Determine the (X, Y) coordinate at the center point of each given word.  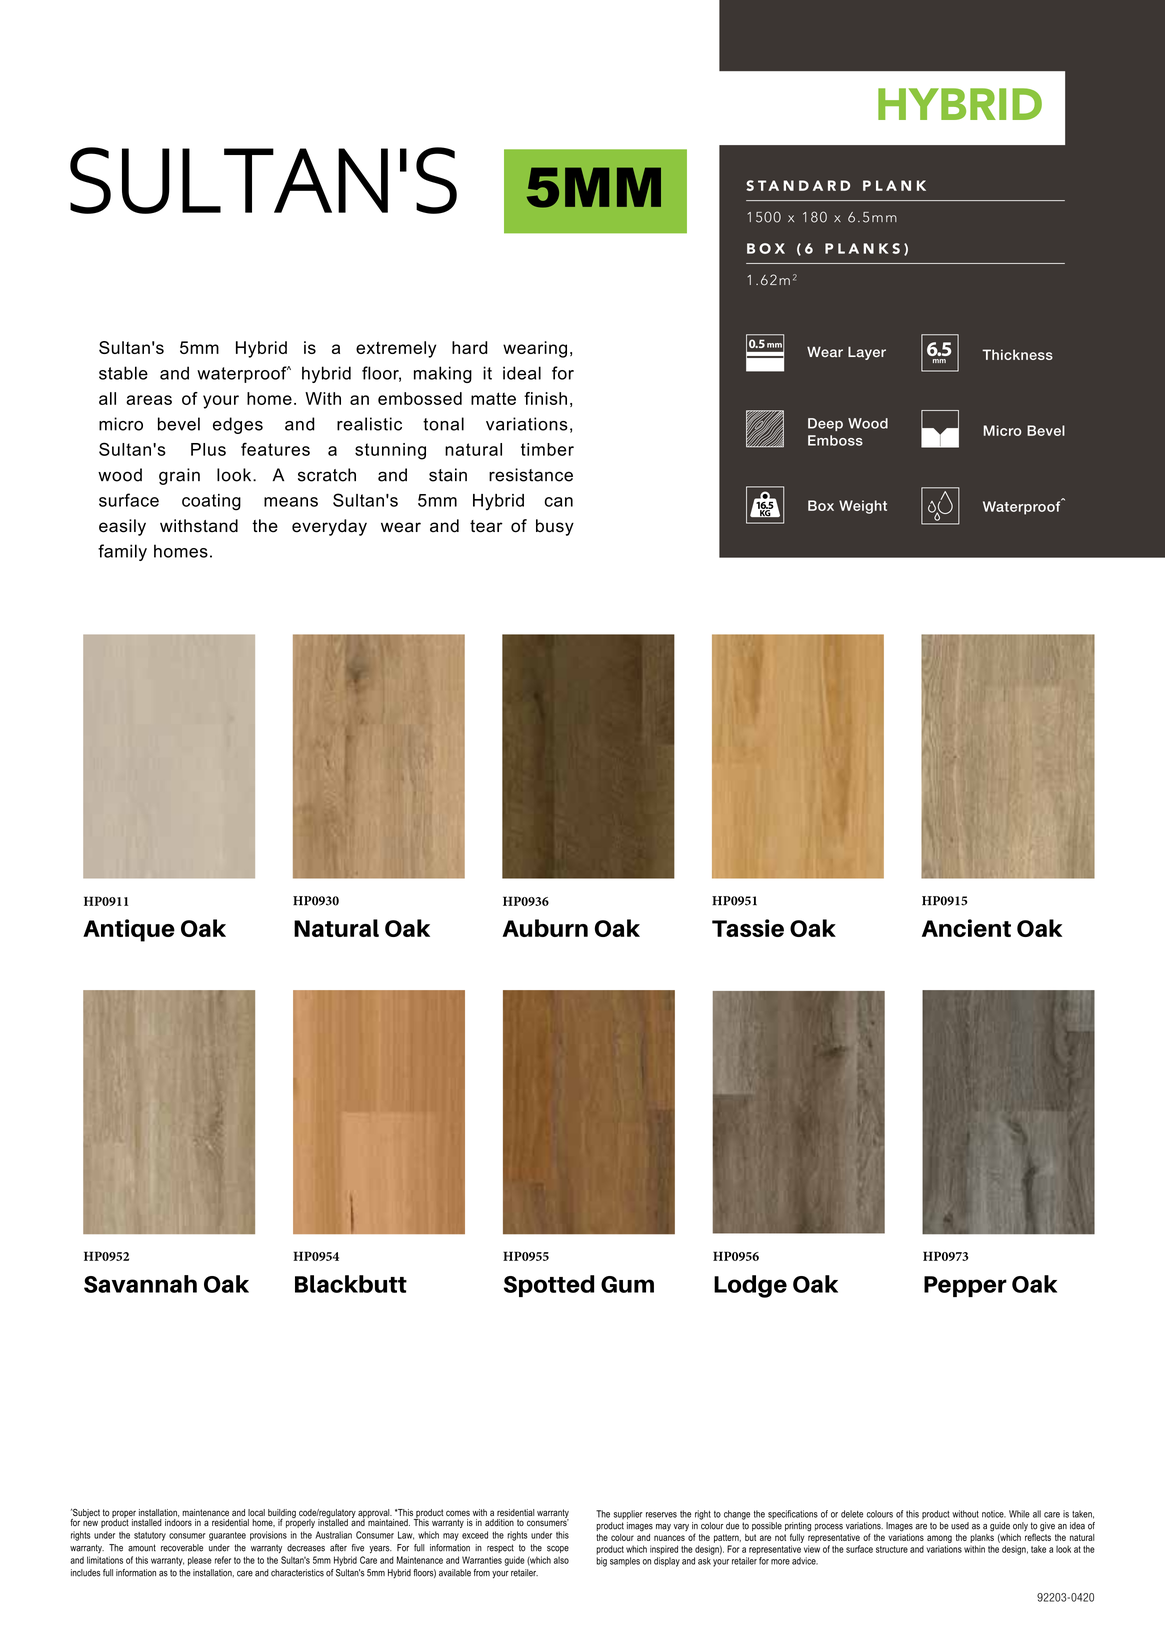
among (939, 1539)
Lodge (750, 1286)
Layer (867, 353)
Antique (129, 930)
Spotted (549, 1286)
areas (149, 400)
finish (545, 398)
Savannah (140, 1284)
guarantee (227, 1536)
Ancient (966, 928)
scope (558, 1549)
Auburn (545, 928)
